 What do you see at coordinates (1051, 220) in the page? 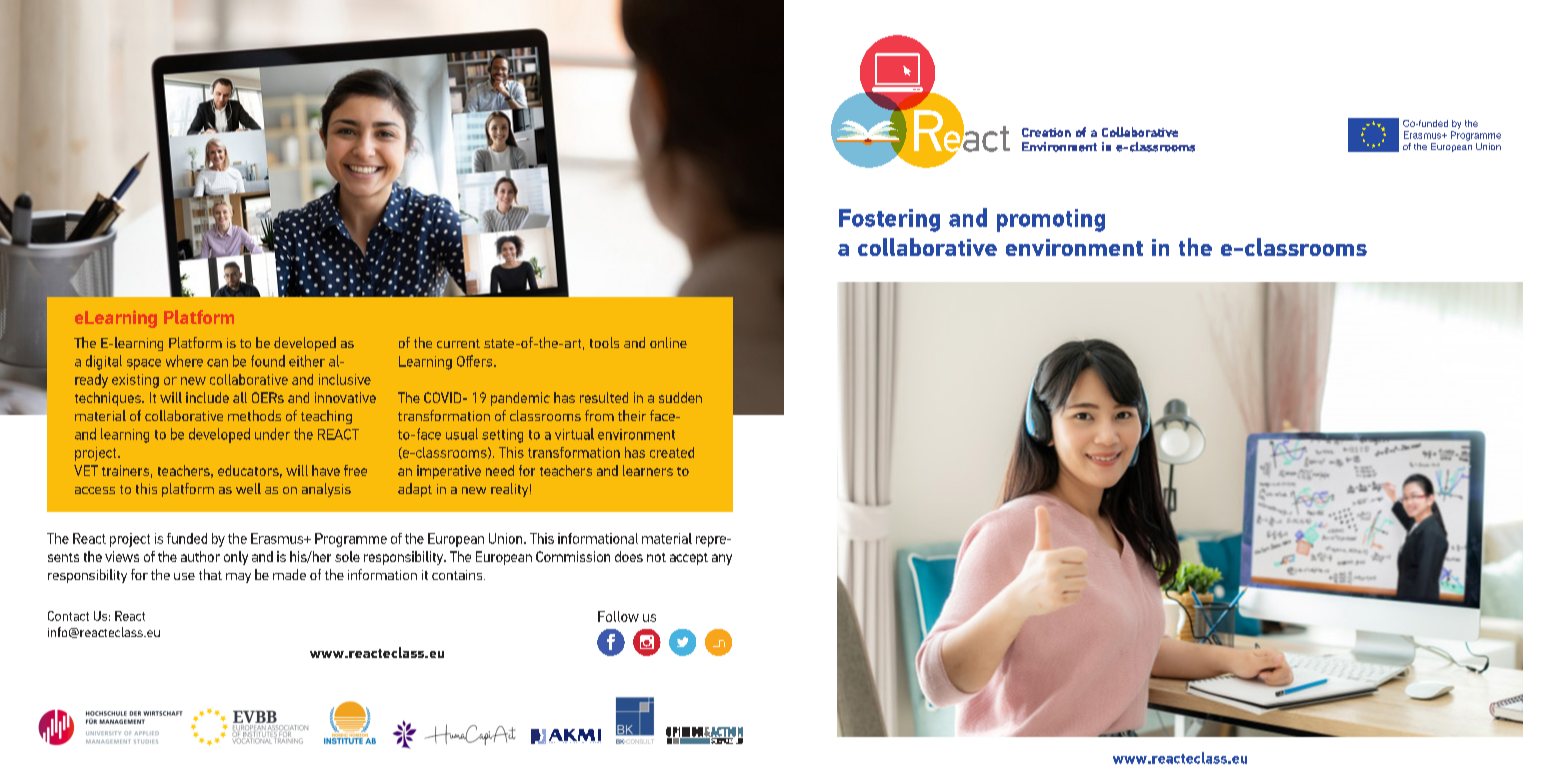
I see `promoting` at bounding box center [1051, 220].
